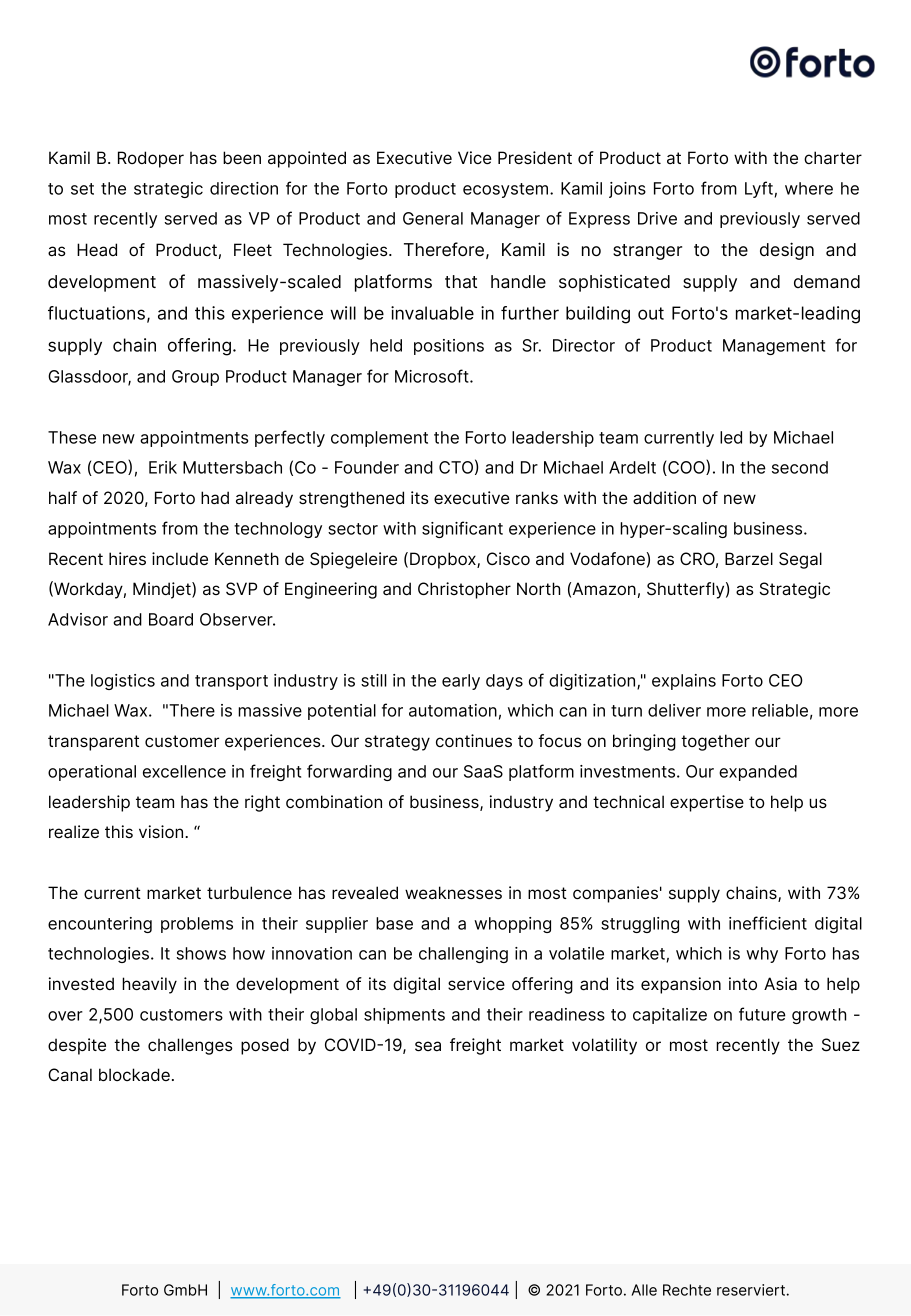 The height and width of the screenshot is (1316, 911). What do you see at coordinates (428, 1046) in the screenshot?
I see `sea` at bounding box center [428, 1046].
